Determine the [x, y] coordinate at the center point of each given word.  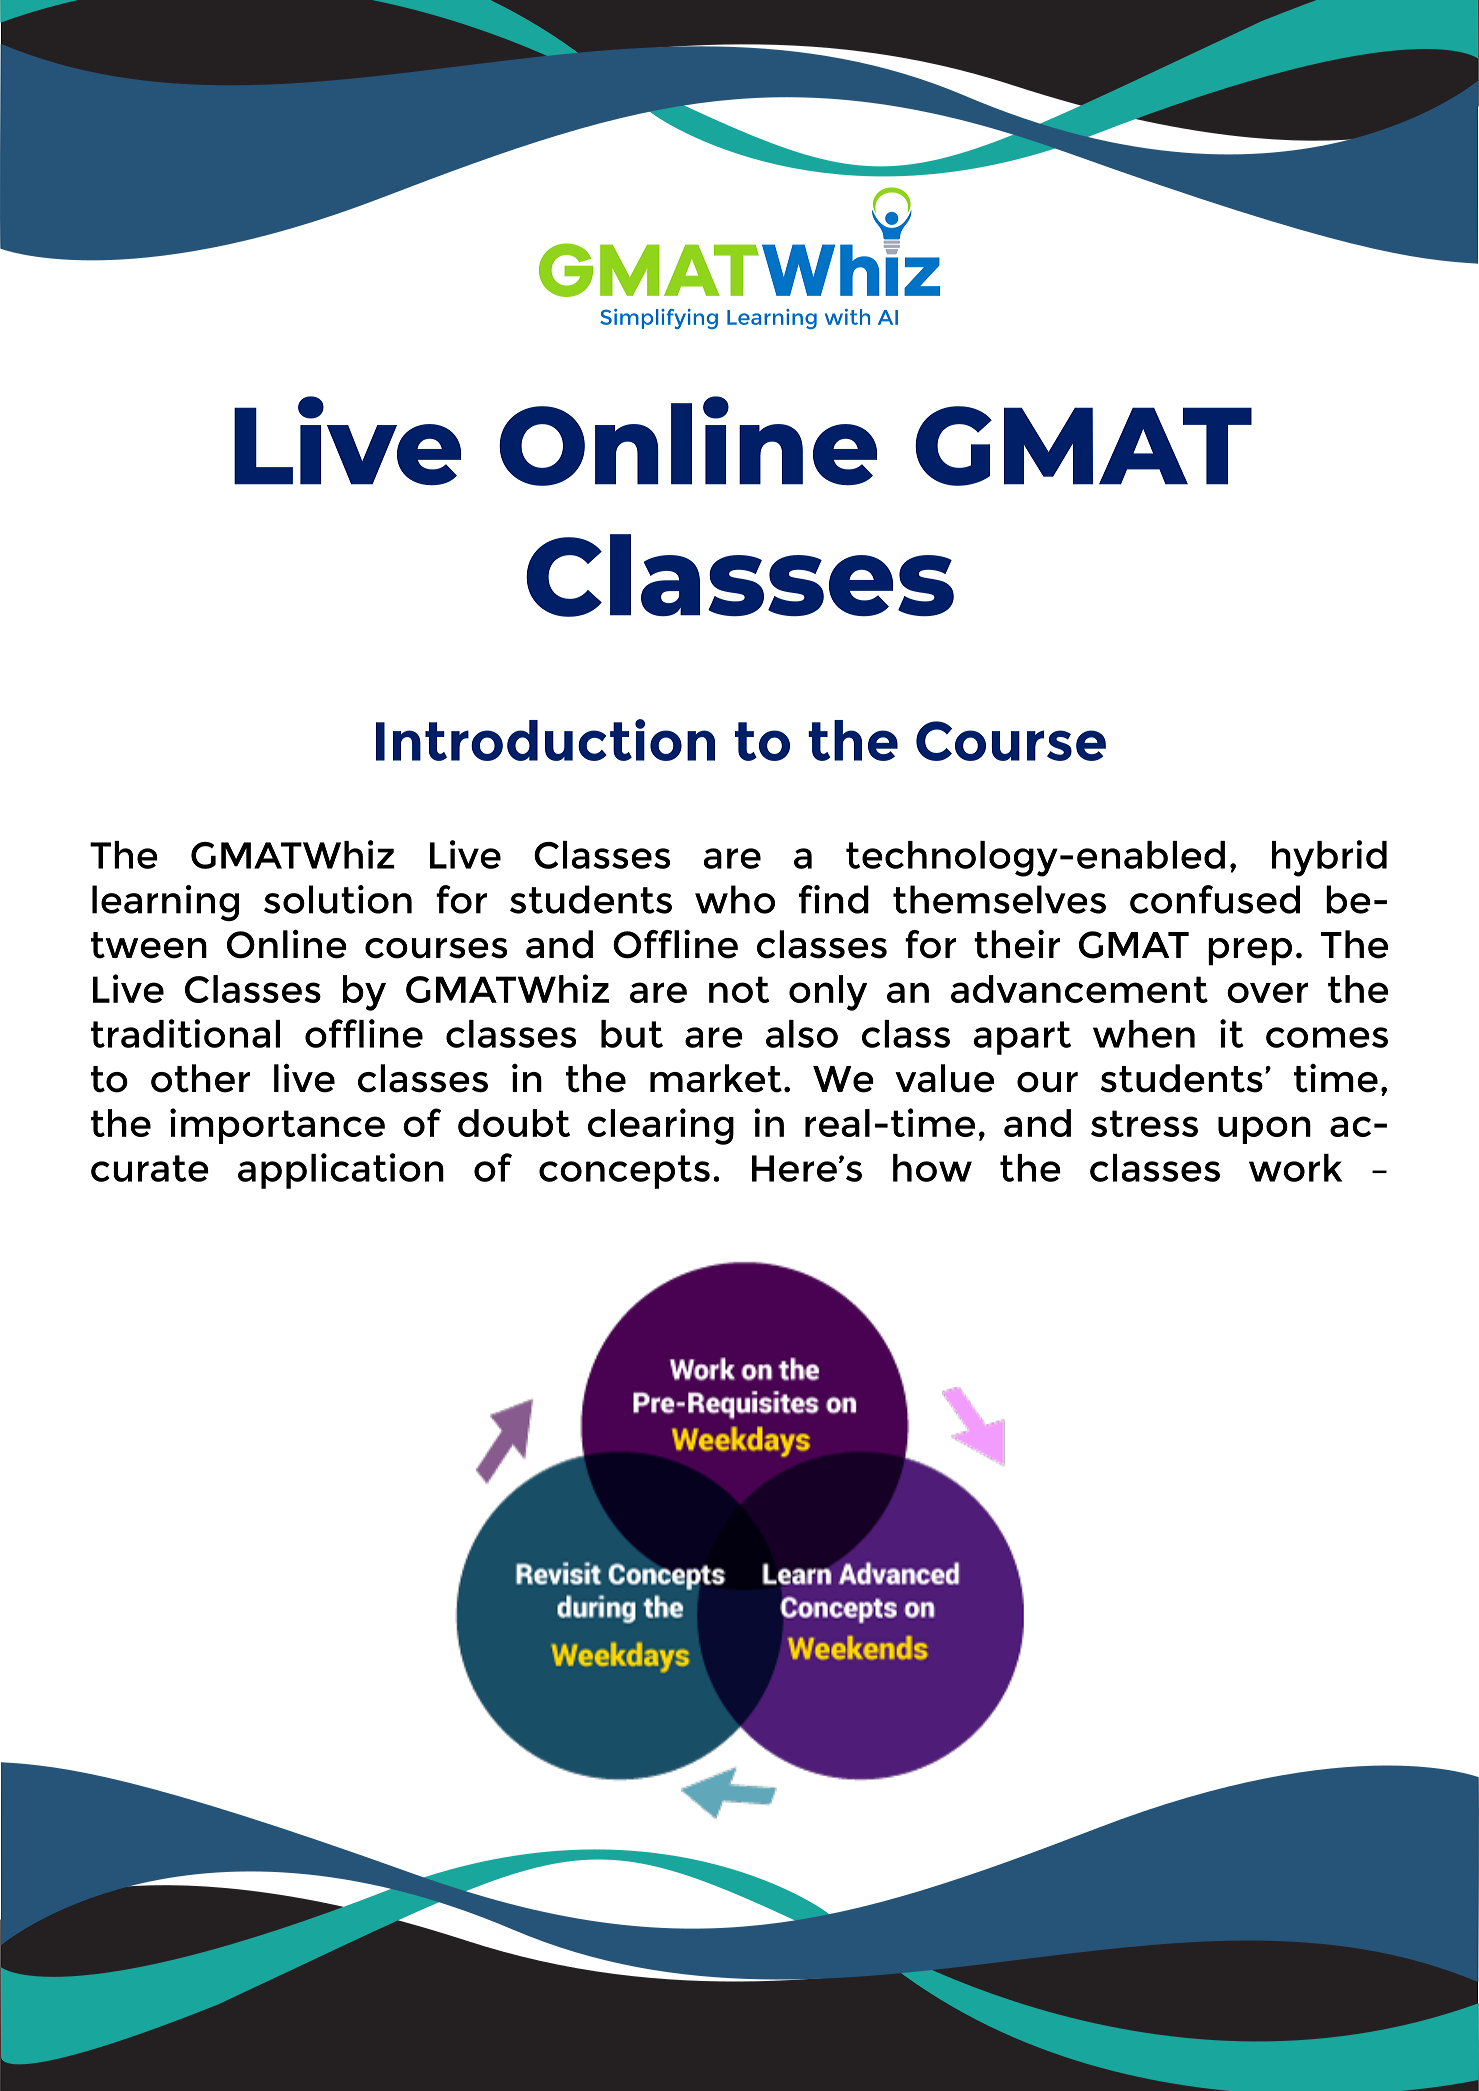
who [735, 899]
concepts [624, 1172]
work [1295, 1168]
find [834, 899]
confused [1215, 899]
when [1144, 1034]
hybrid [1329, 858]
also [802, 1034]
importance [277, 1126]
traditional [185, 1033]
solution [338, 899]
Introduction [545, 740]
